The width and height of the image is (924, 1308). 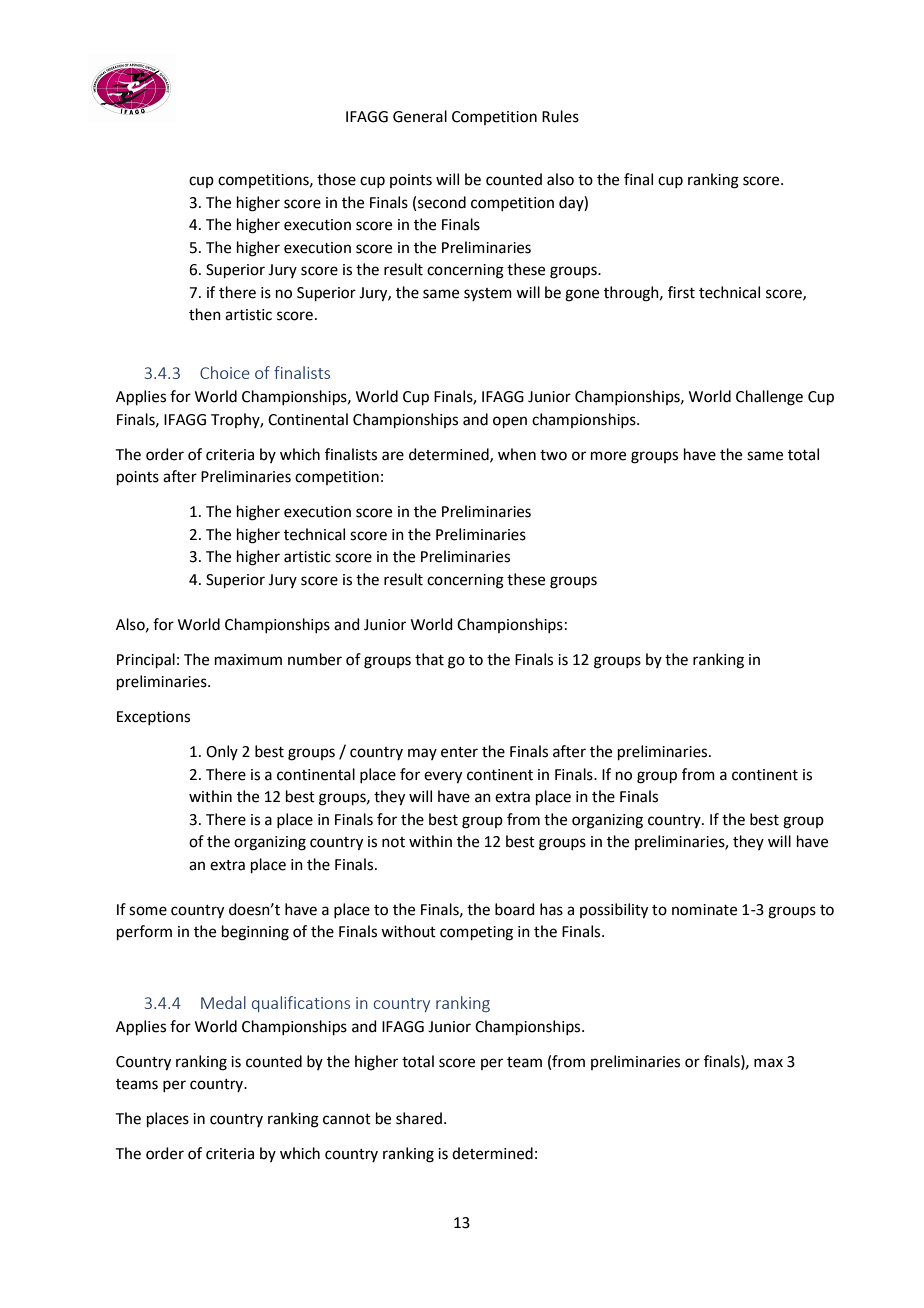 What do you see at coordinates (336, 179) in the image?
I see `those` at bounding box center [336, 179].
